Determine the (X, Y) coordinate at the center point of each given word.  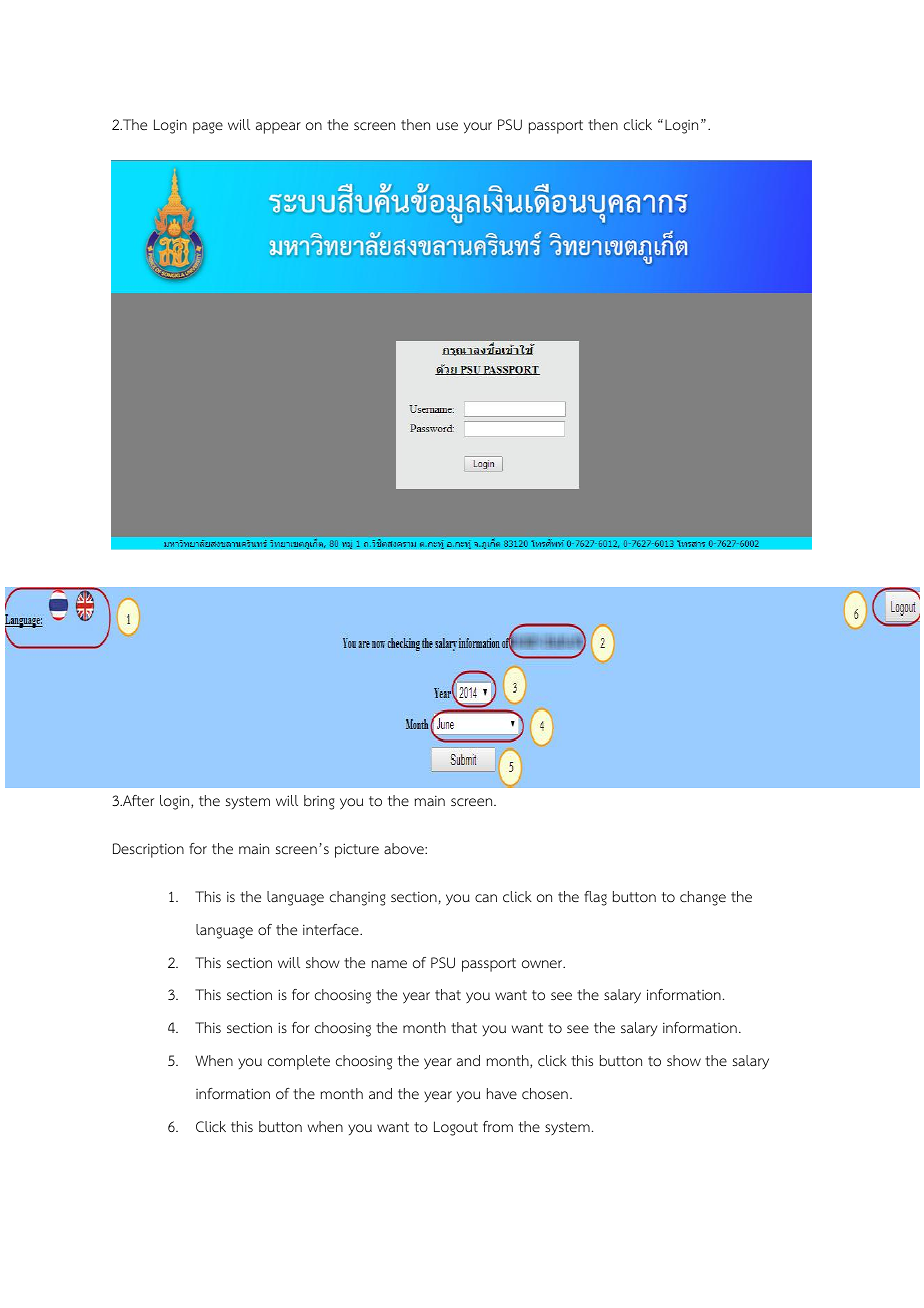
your (478, 128)
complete (299, 1062)
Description (148, 850)
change (703, 898)
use (447, 126)
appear (278, 128)
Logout (456, 1128)
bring (319, 802)
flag (595, 898)
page (208, 128)
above (405, 849)
